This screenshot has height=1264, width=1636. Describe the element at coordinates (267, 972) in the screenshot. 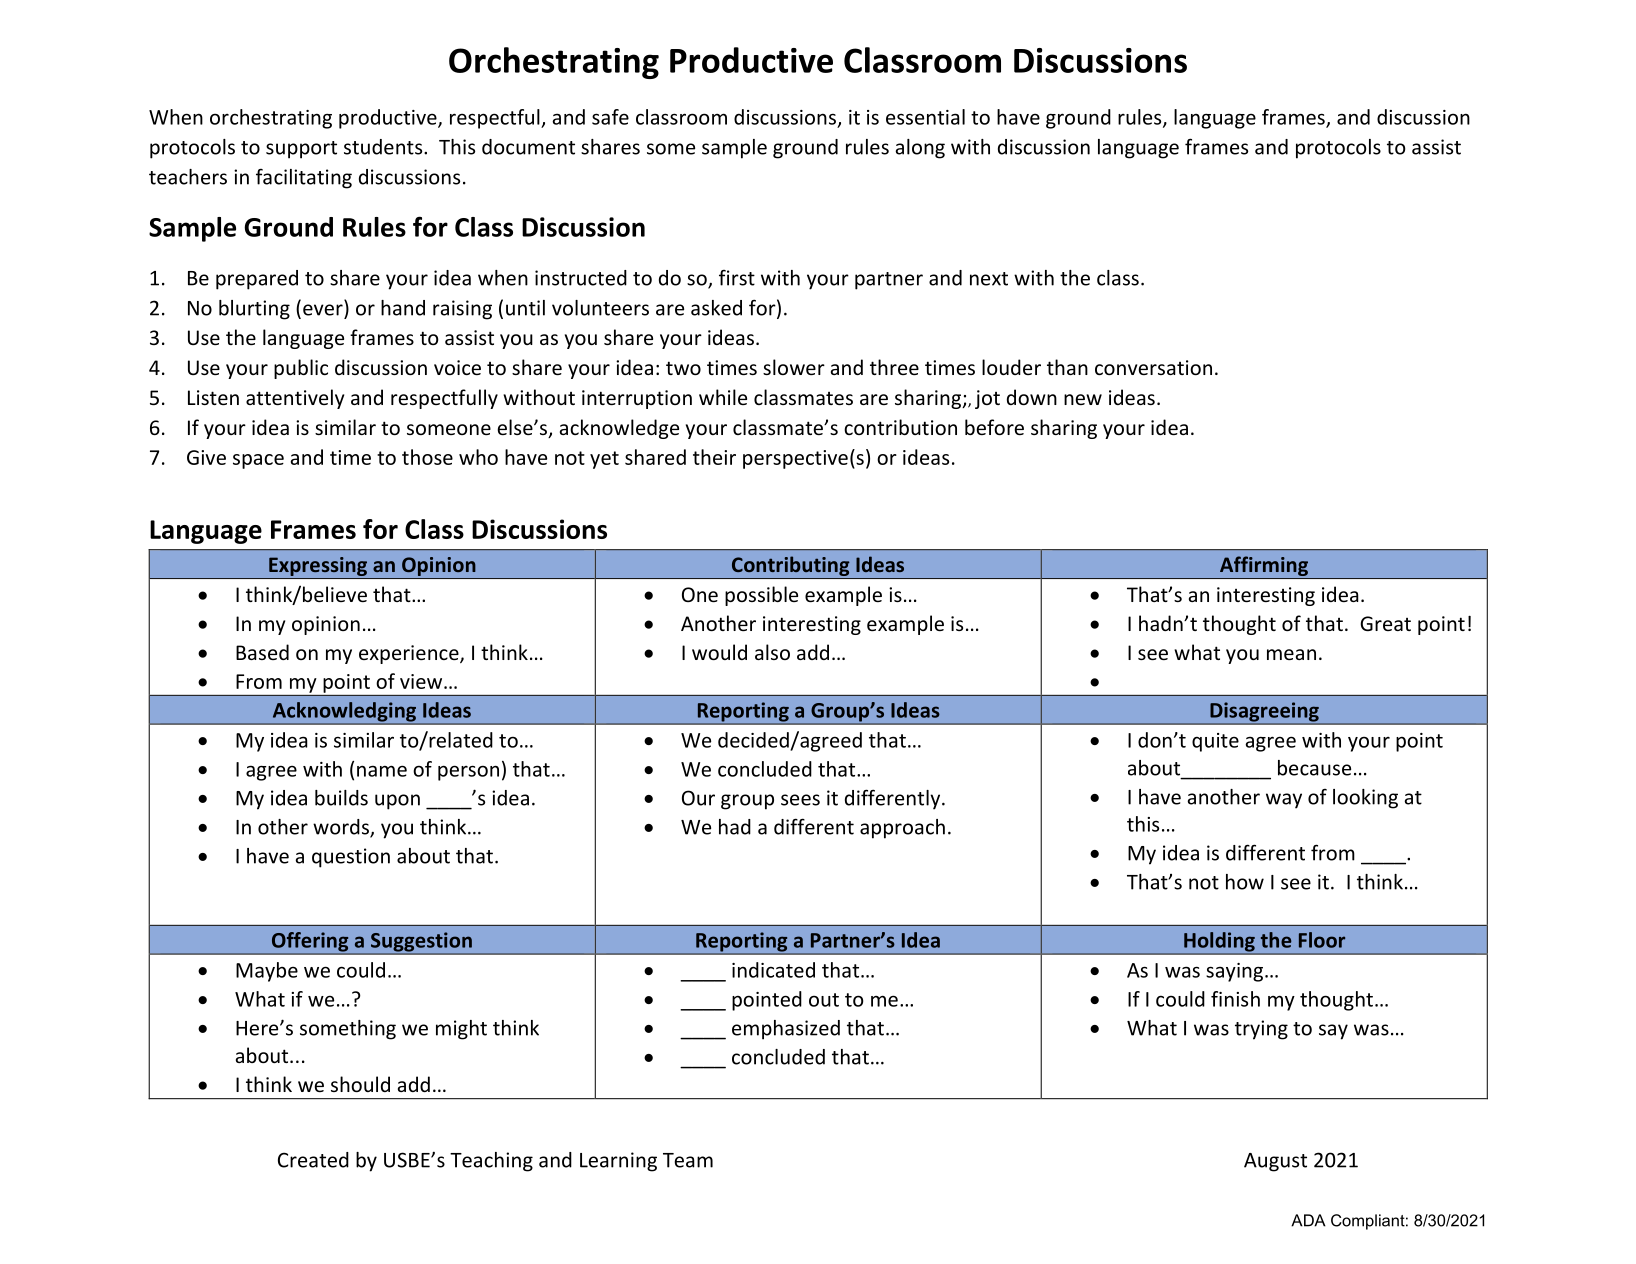

I see `Maybe` at that location.
